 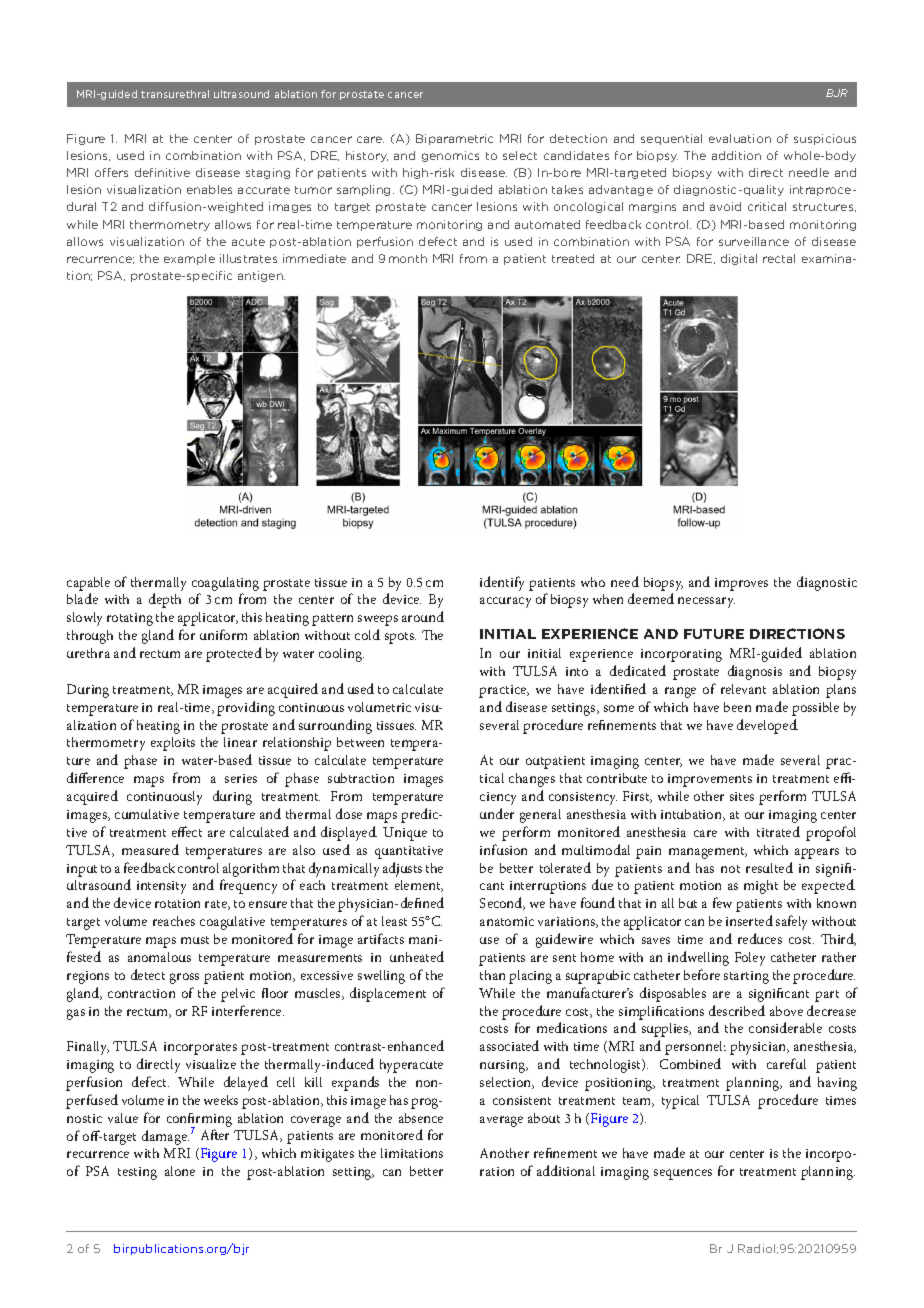 I want to click on spots, so click(x=400, y=638).
